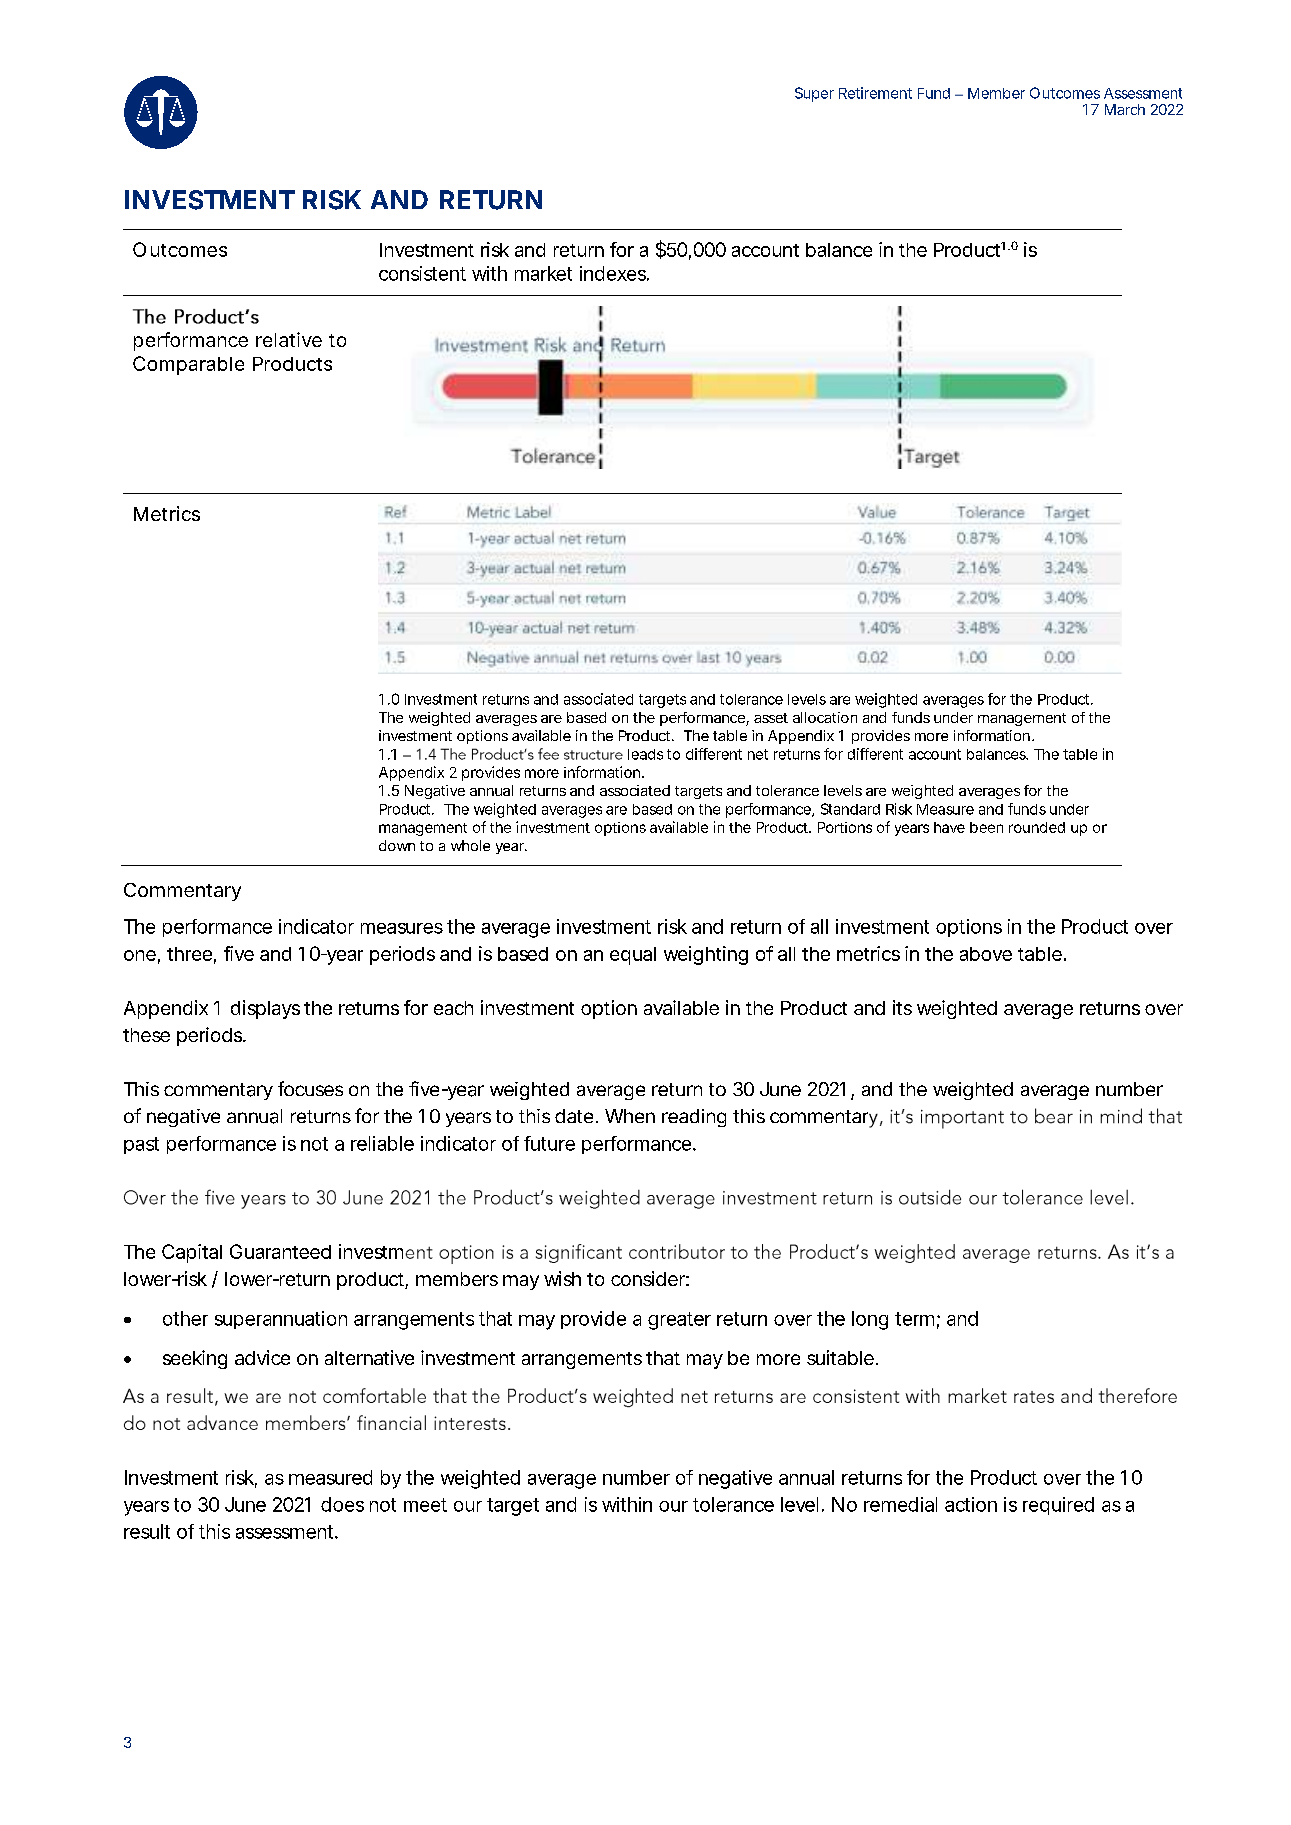  What do you see at coordinates (342, 1504) in the screenshot?
I see `does` at bounding box center [342, 1504].
